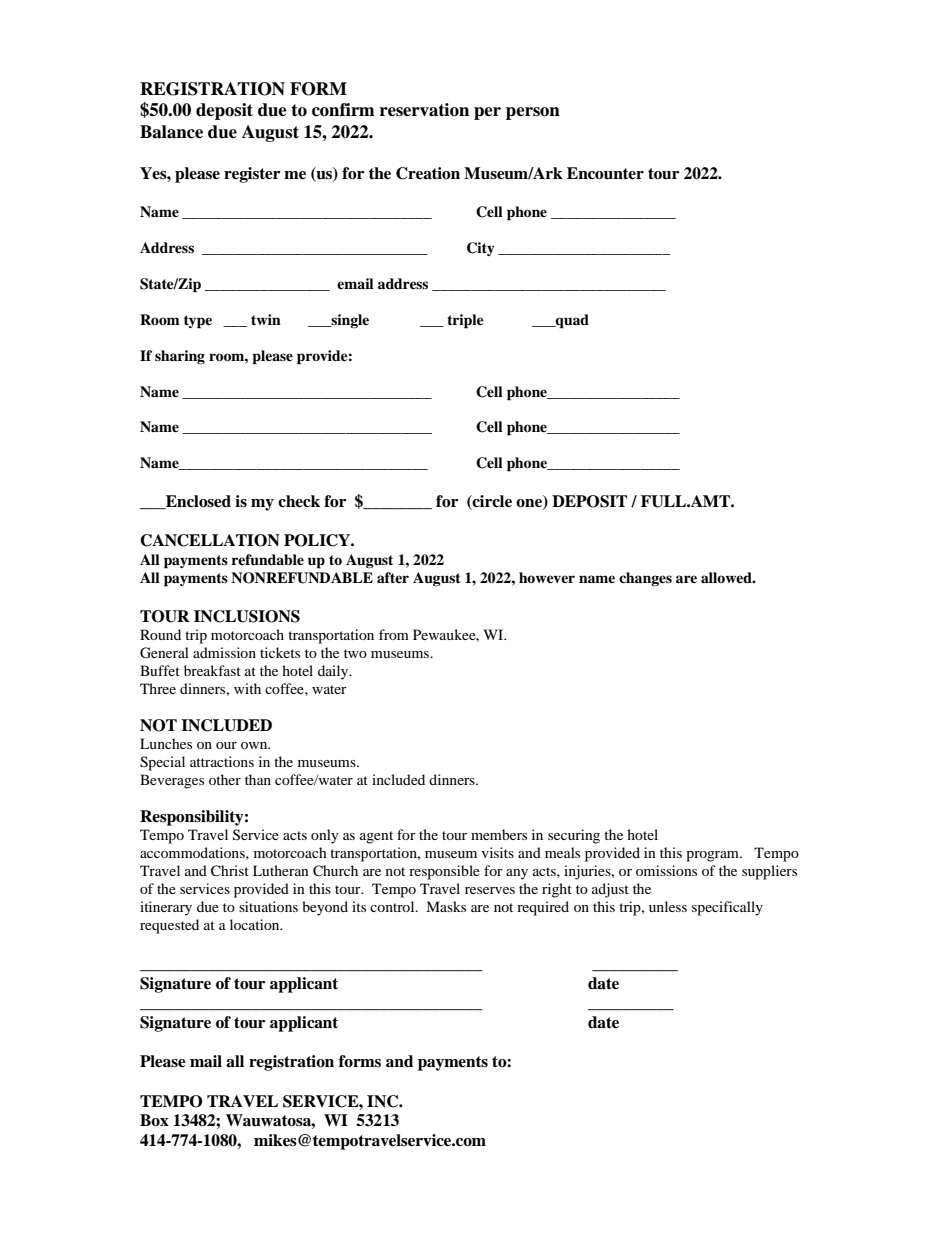 The height and width of the image is (1233, 952). What do you see at coordinates (727, 908) in the image?
I see `specifically` at bounding box center [727, 908].
